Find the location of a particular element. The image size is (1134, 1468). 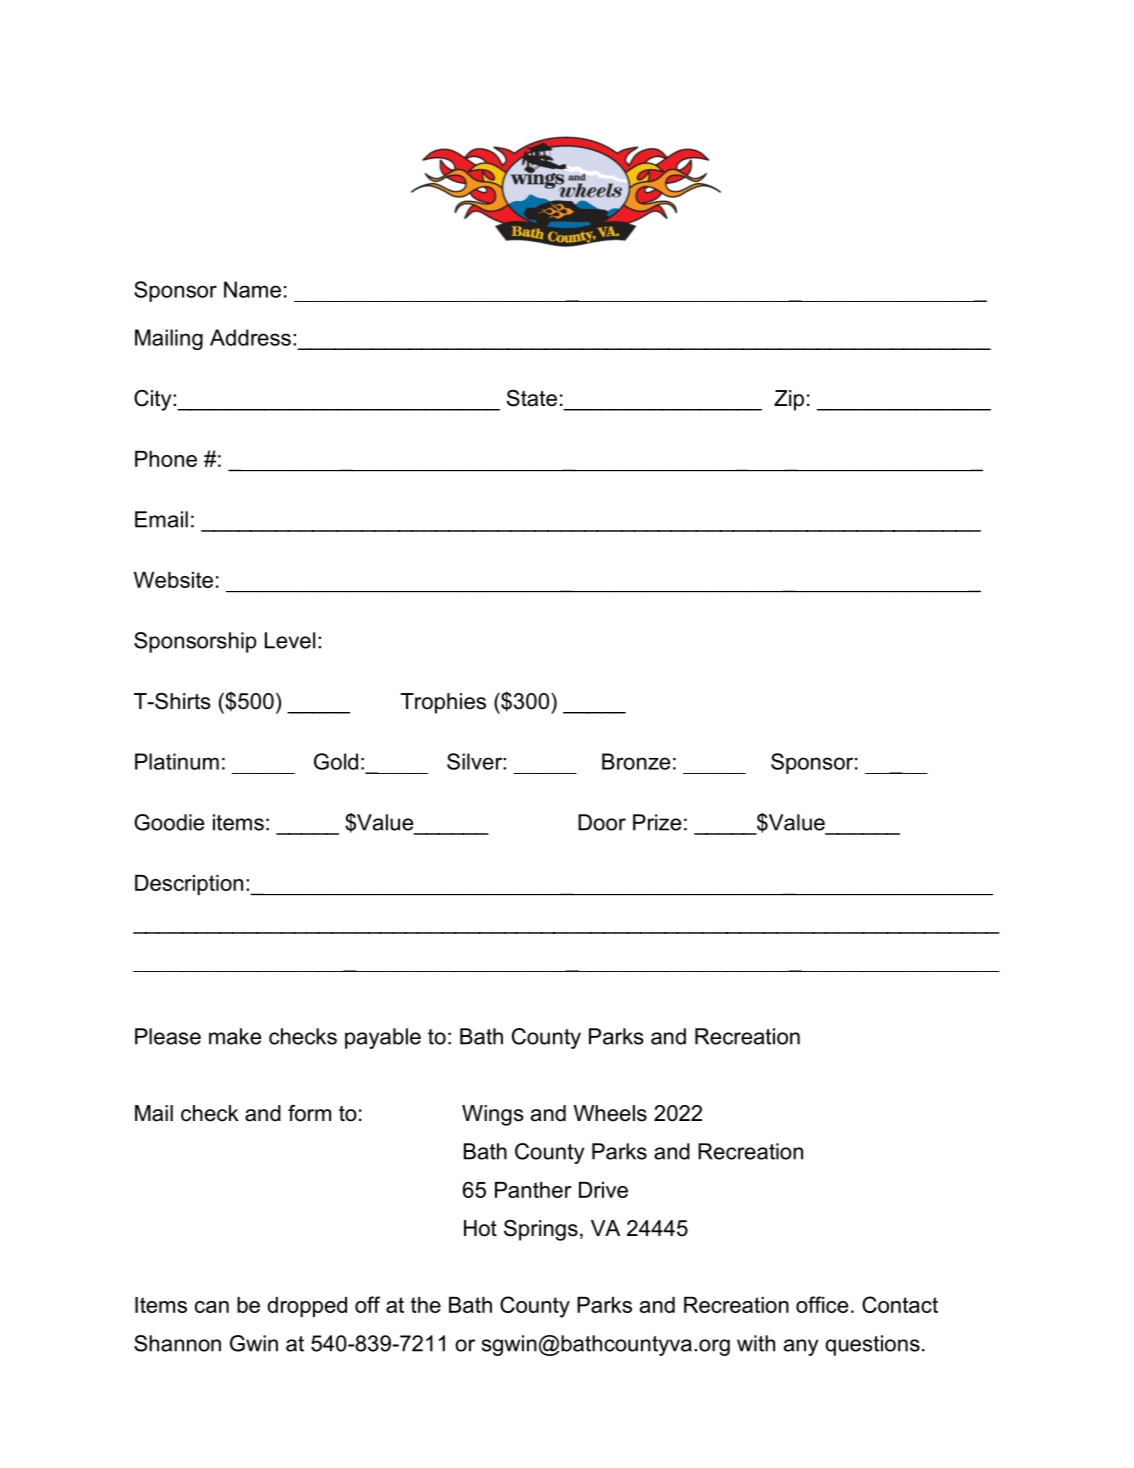

Name is located at coordinates (252, 289).
